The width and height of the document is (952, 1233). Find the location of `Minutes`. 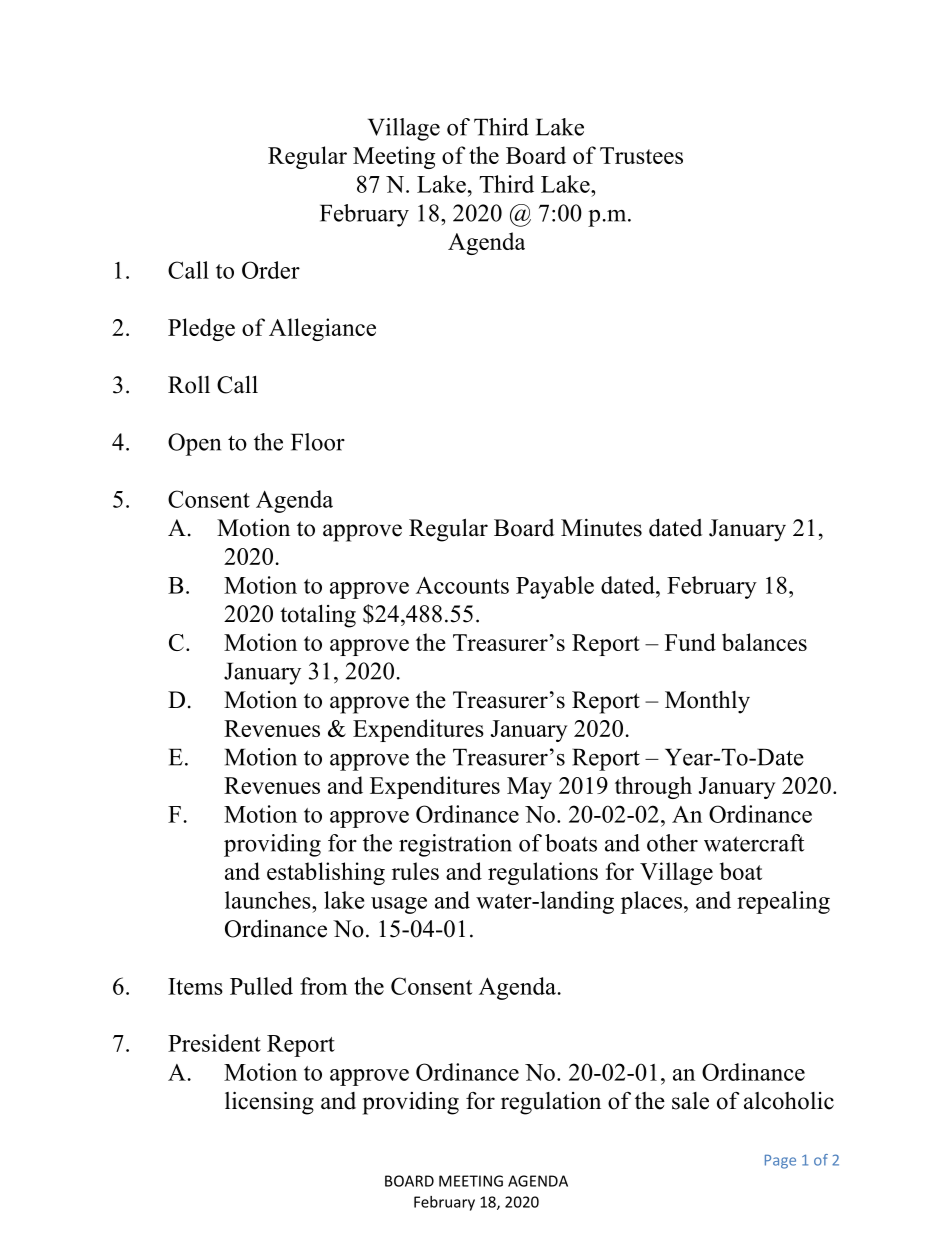

Minutes is located at coordinates (601, 528).
